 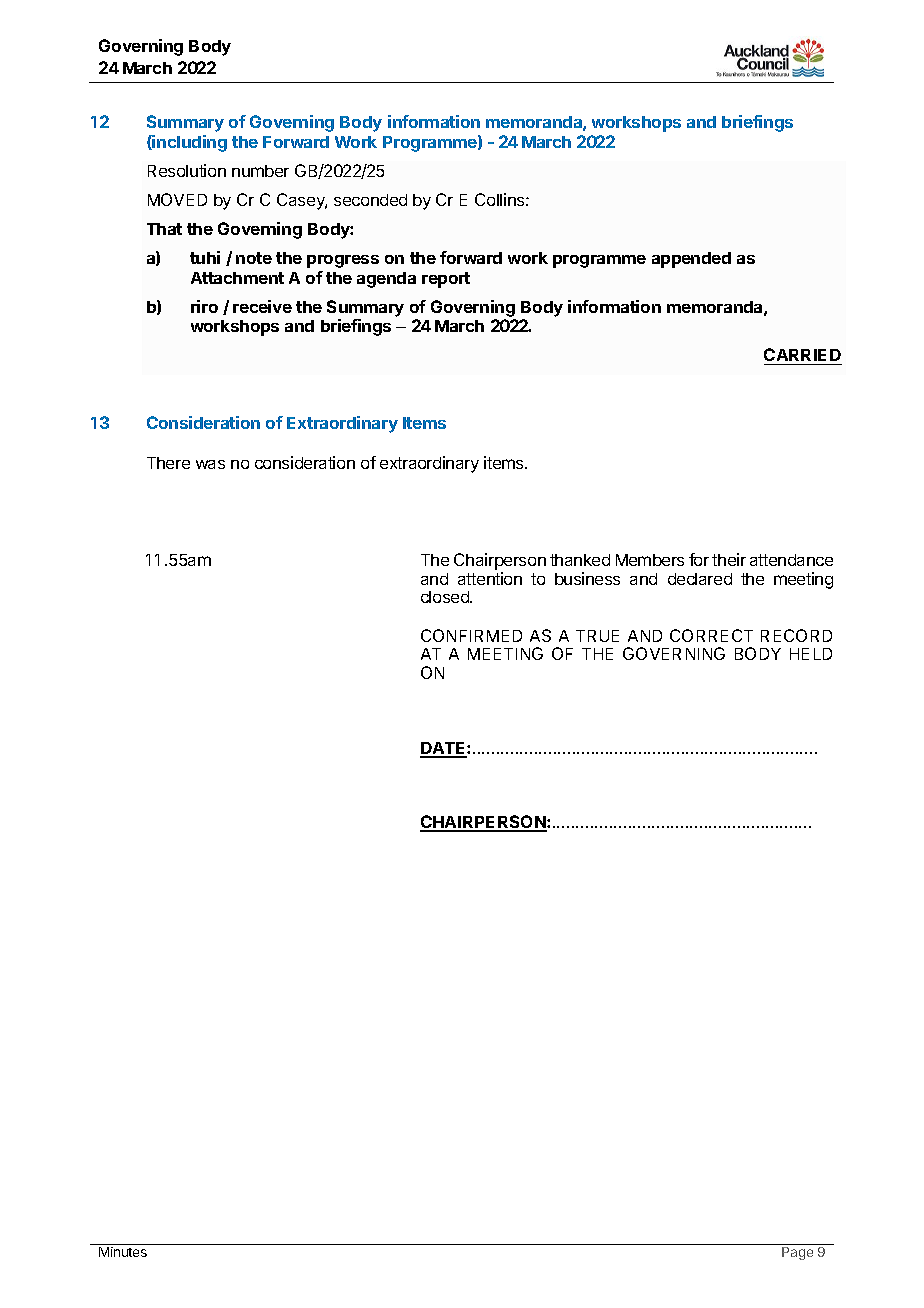 I want to click on appended, so click(x=691, y=260).
